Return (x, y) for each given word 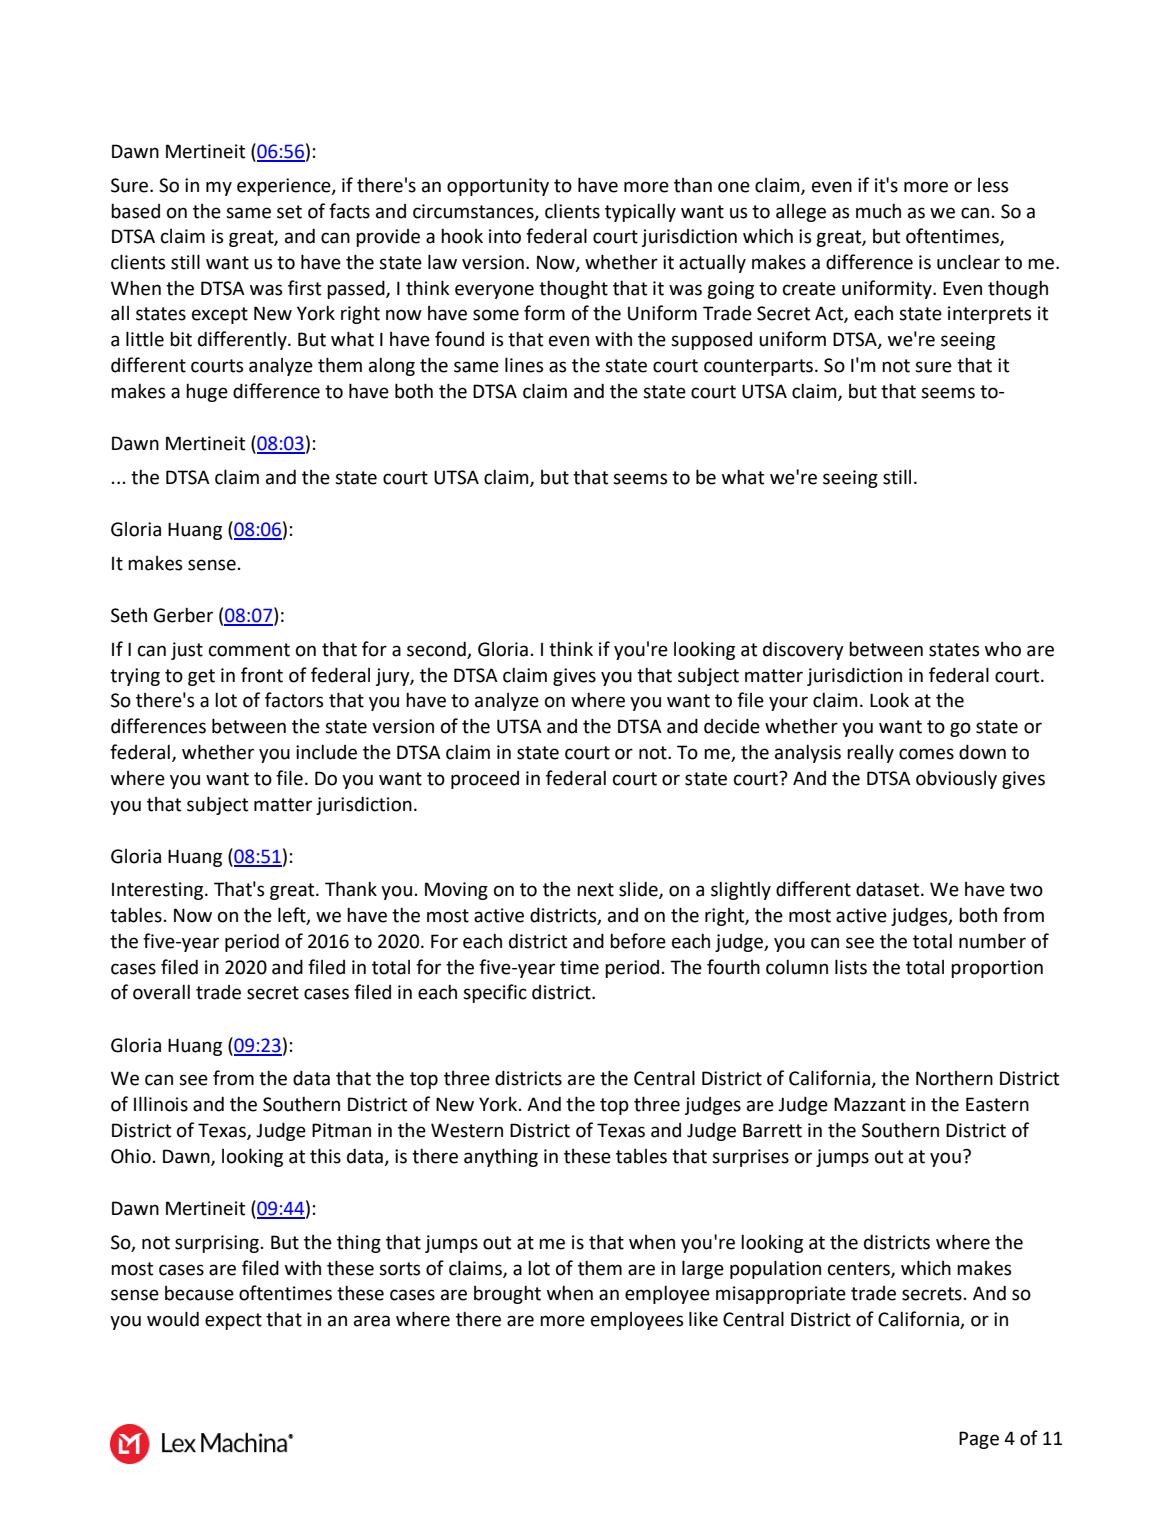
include (326, 752)
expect (233, 1321)
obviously (956, 779)
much (878, 211)
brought (507, 1294)
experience (285, 187)
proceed (485, 780)
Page (979, 1440)
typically (640, 212)
